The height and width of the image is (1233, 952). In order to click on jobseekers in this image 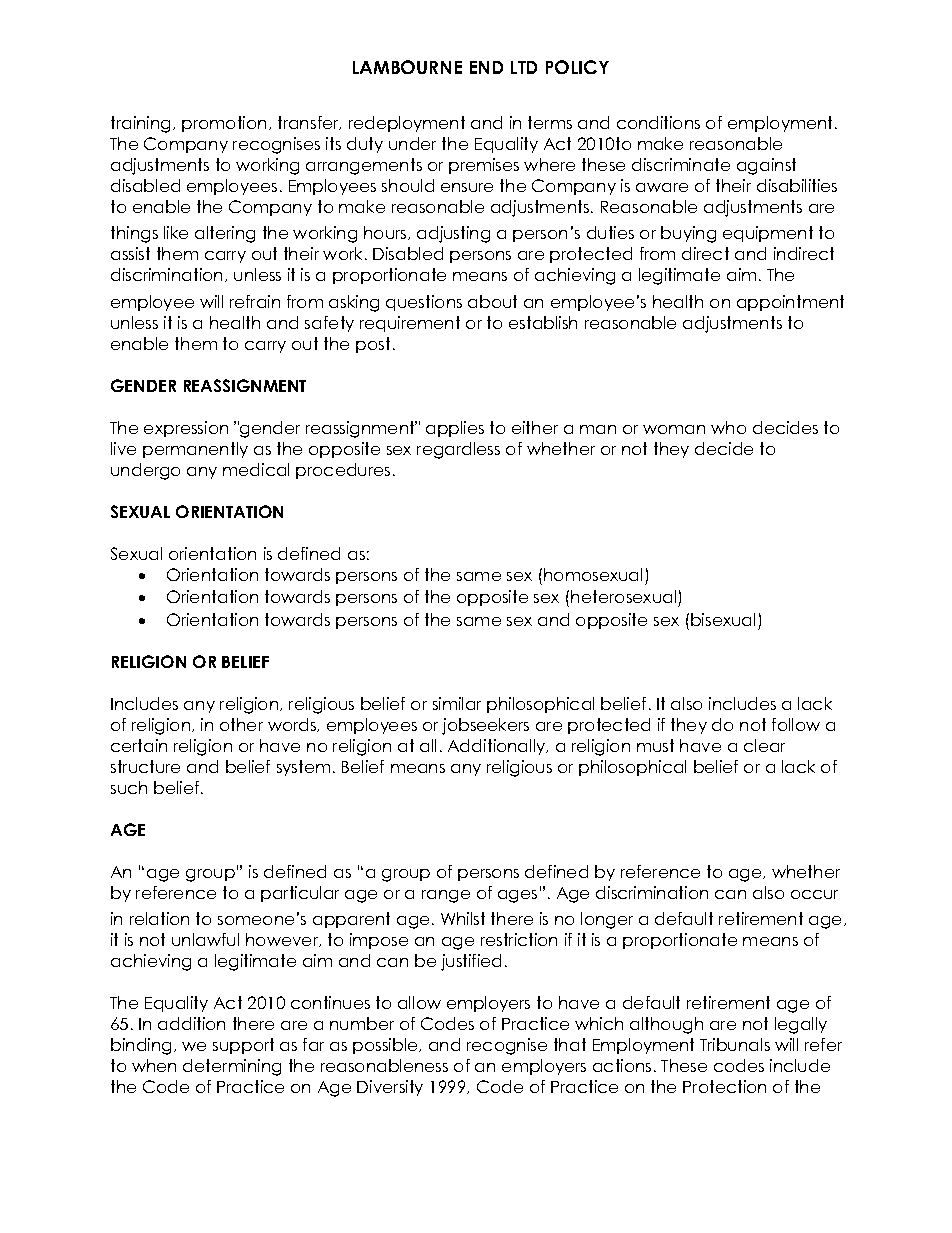, I will do `click(485, 726)`.
